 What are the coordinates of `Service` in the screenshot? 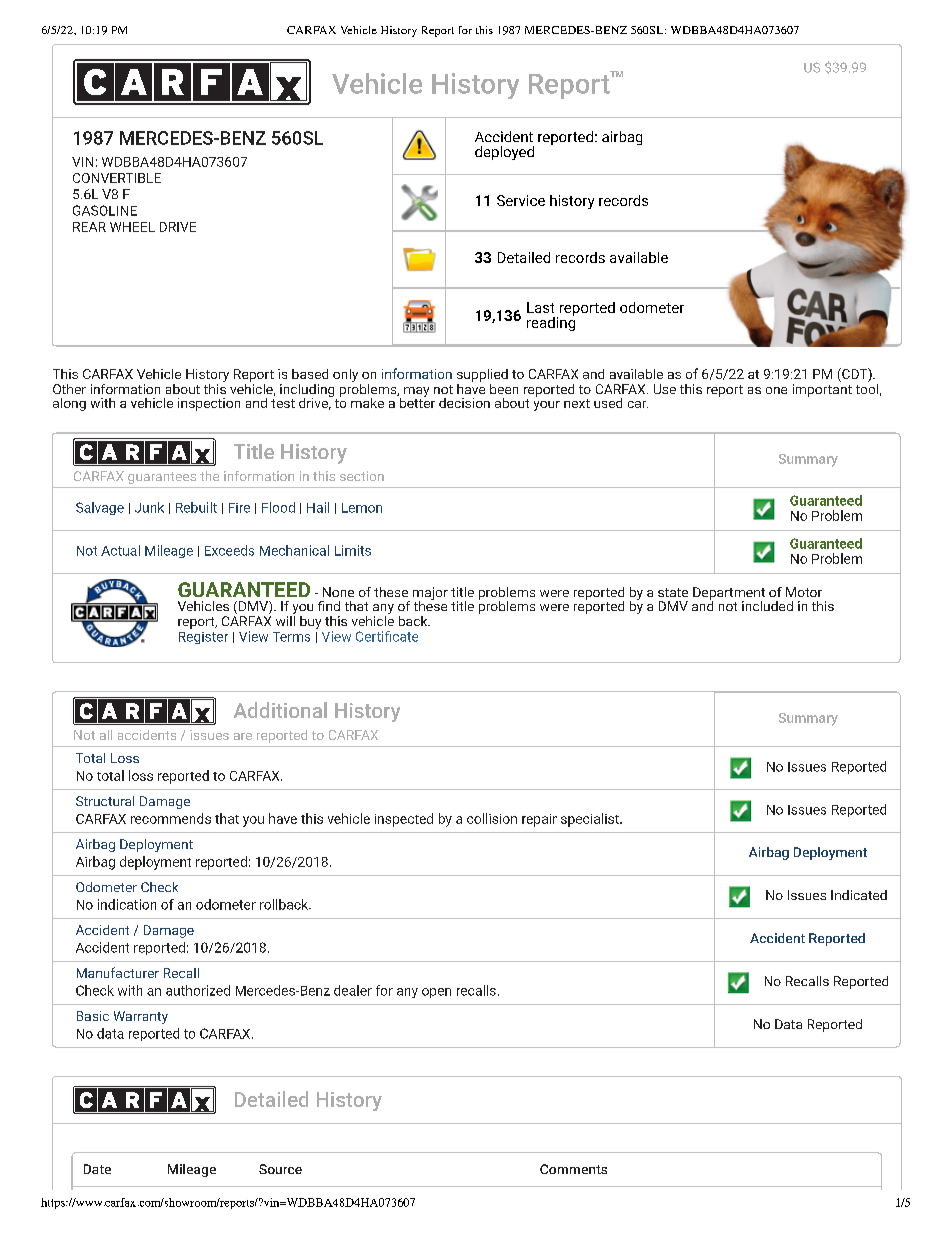 It's located at (521, 200).
